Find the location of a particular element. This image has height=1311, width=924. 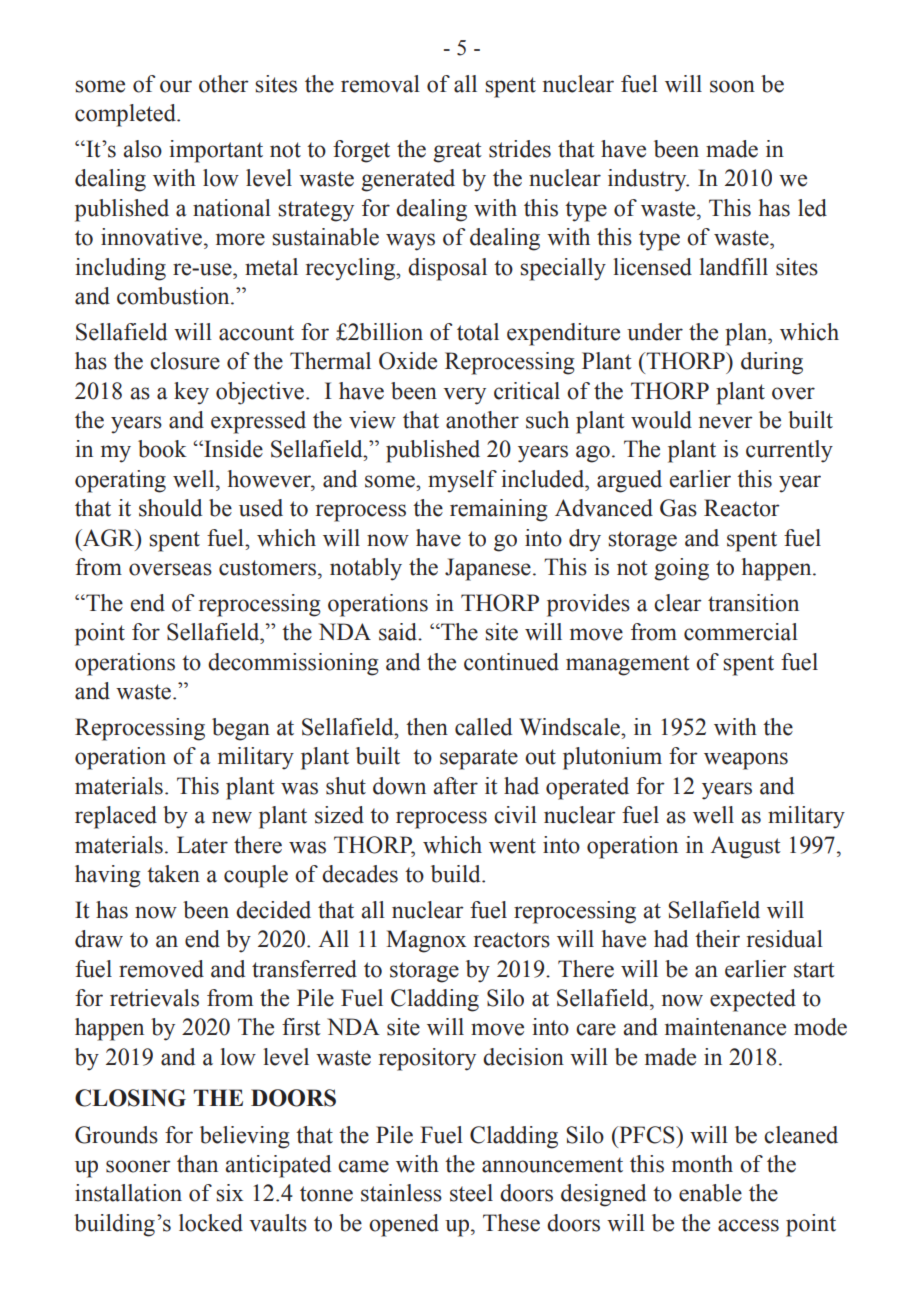

currently is located at coordinates (789, 451).
